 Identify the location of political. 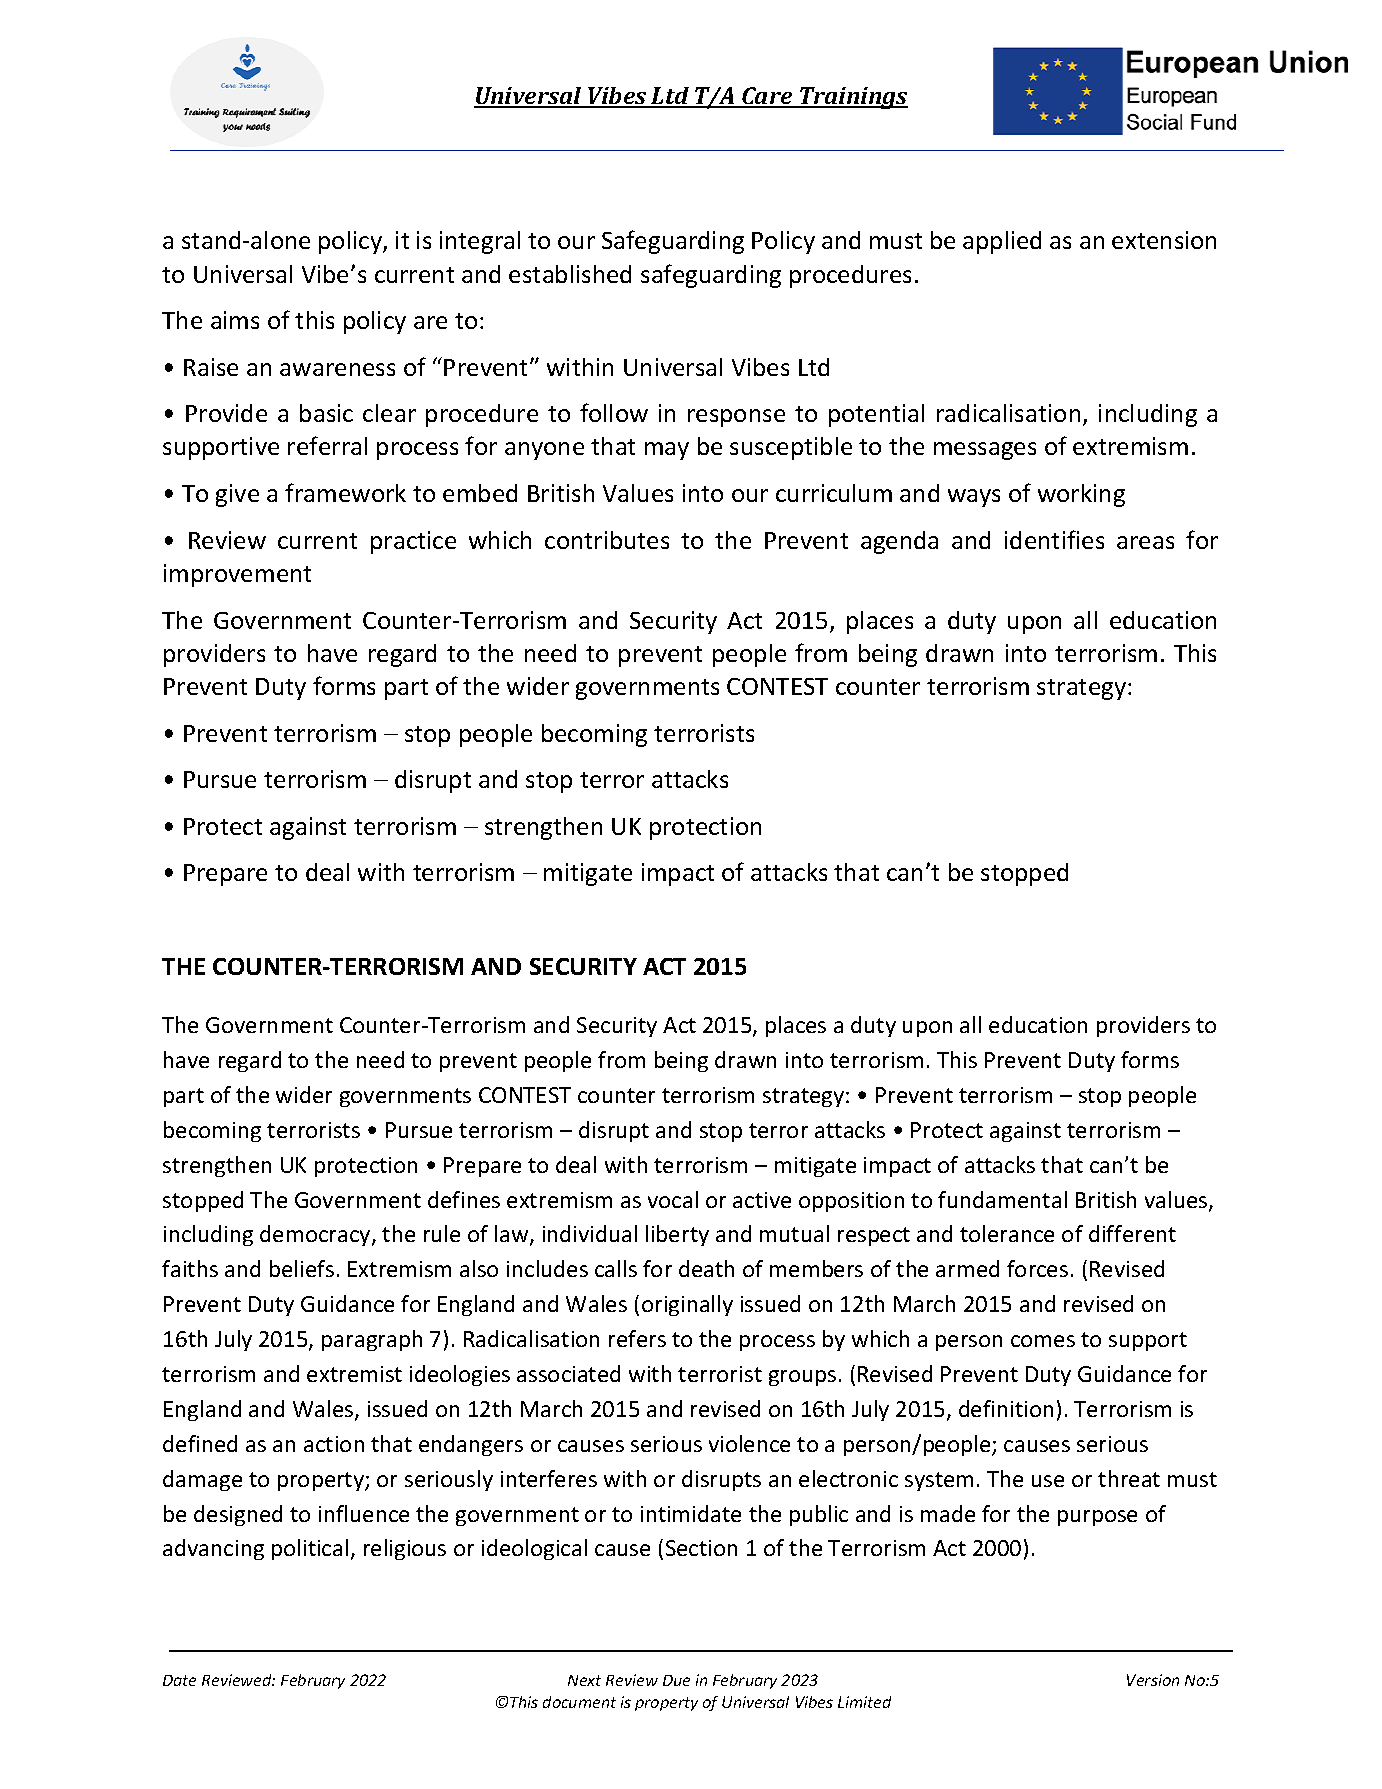
(310, 1549).
